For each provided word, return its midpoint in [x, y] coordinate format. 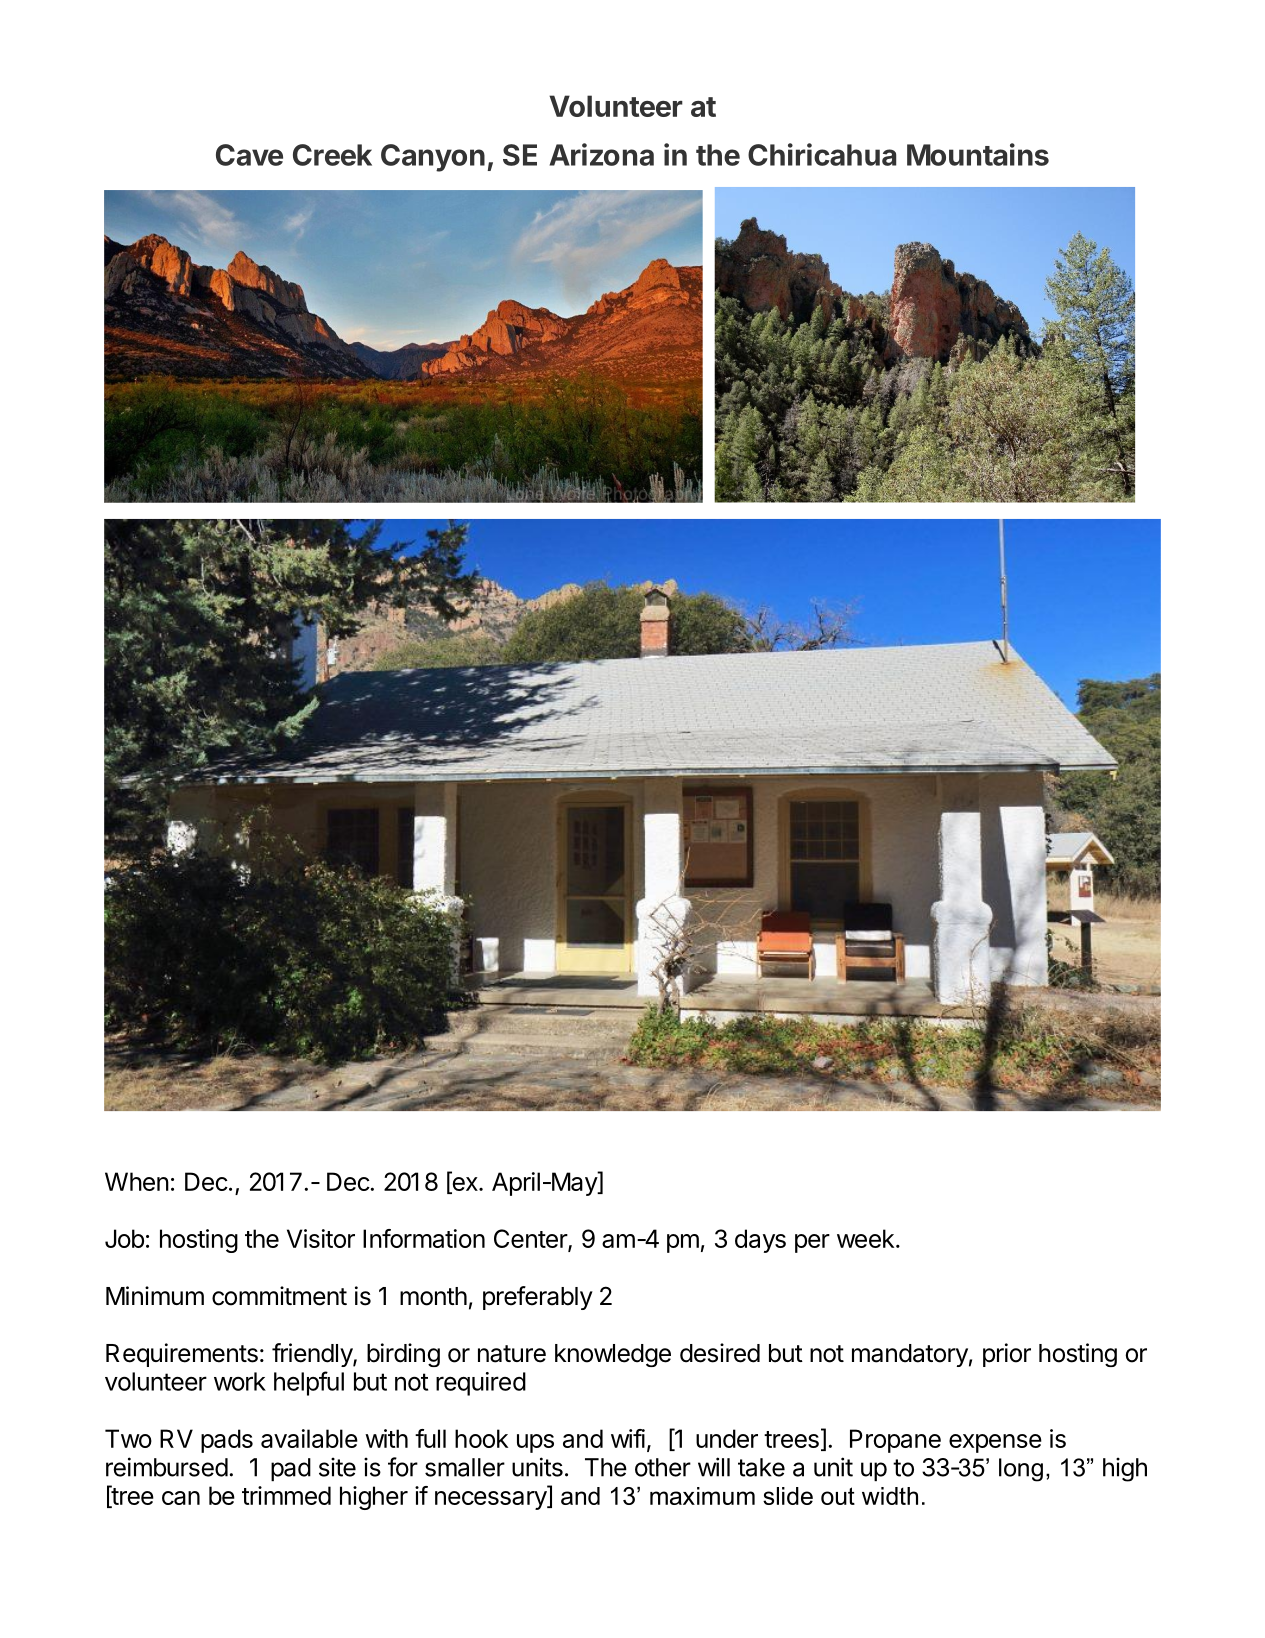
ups [535, 1443]
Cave [249, 155]
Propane [895, 1441]
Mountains [978, 154]
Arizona [601, 154]
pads [227, 1441]
